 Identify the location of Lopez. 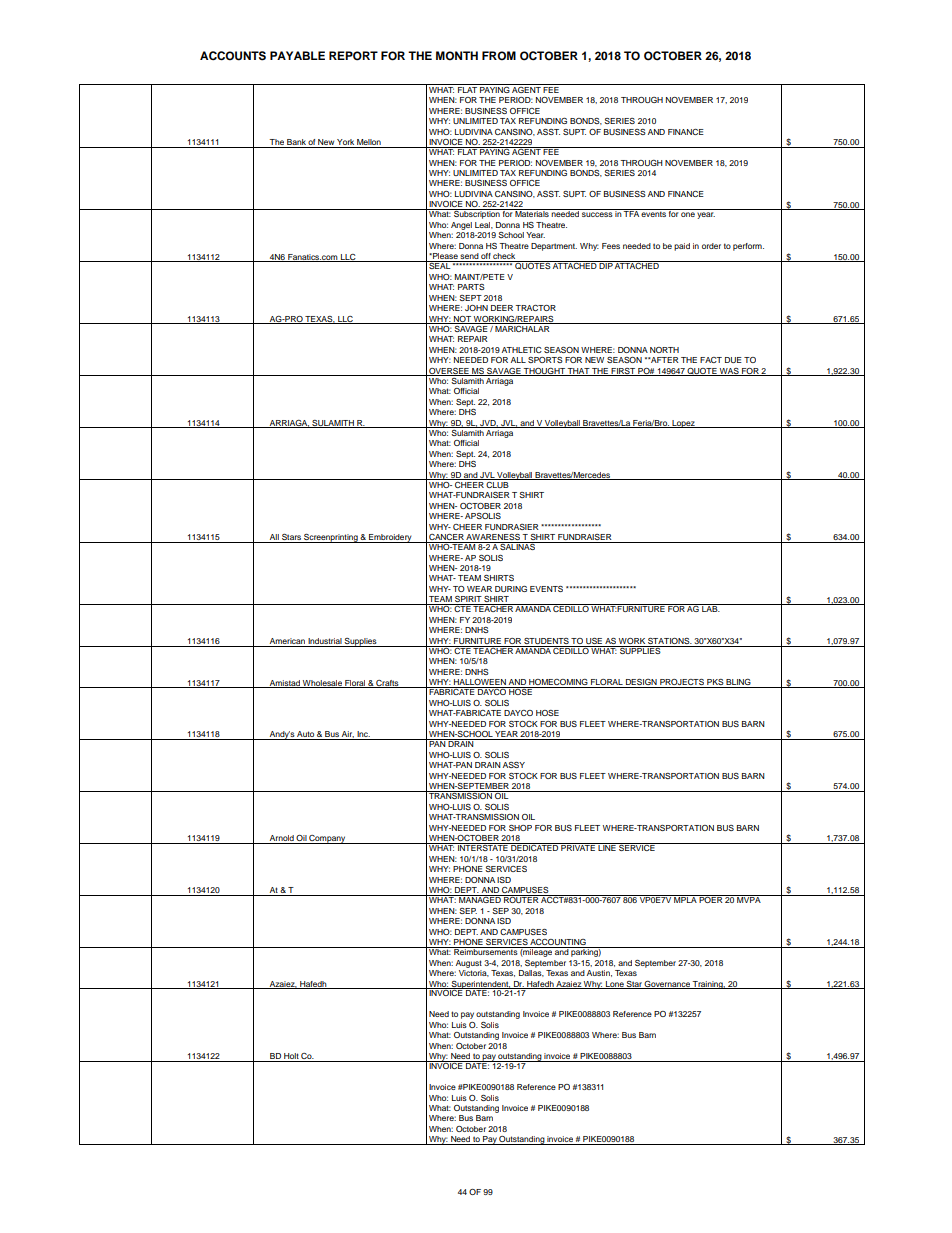
(683, 424).
